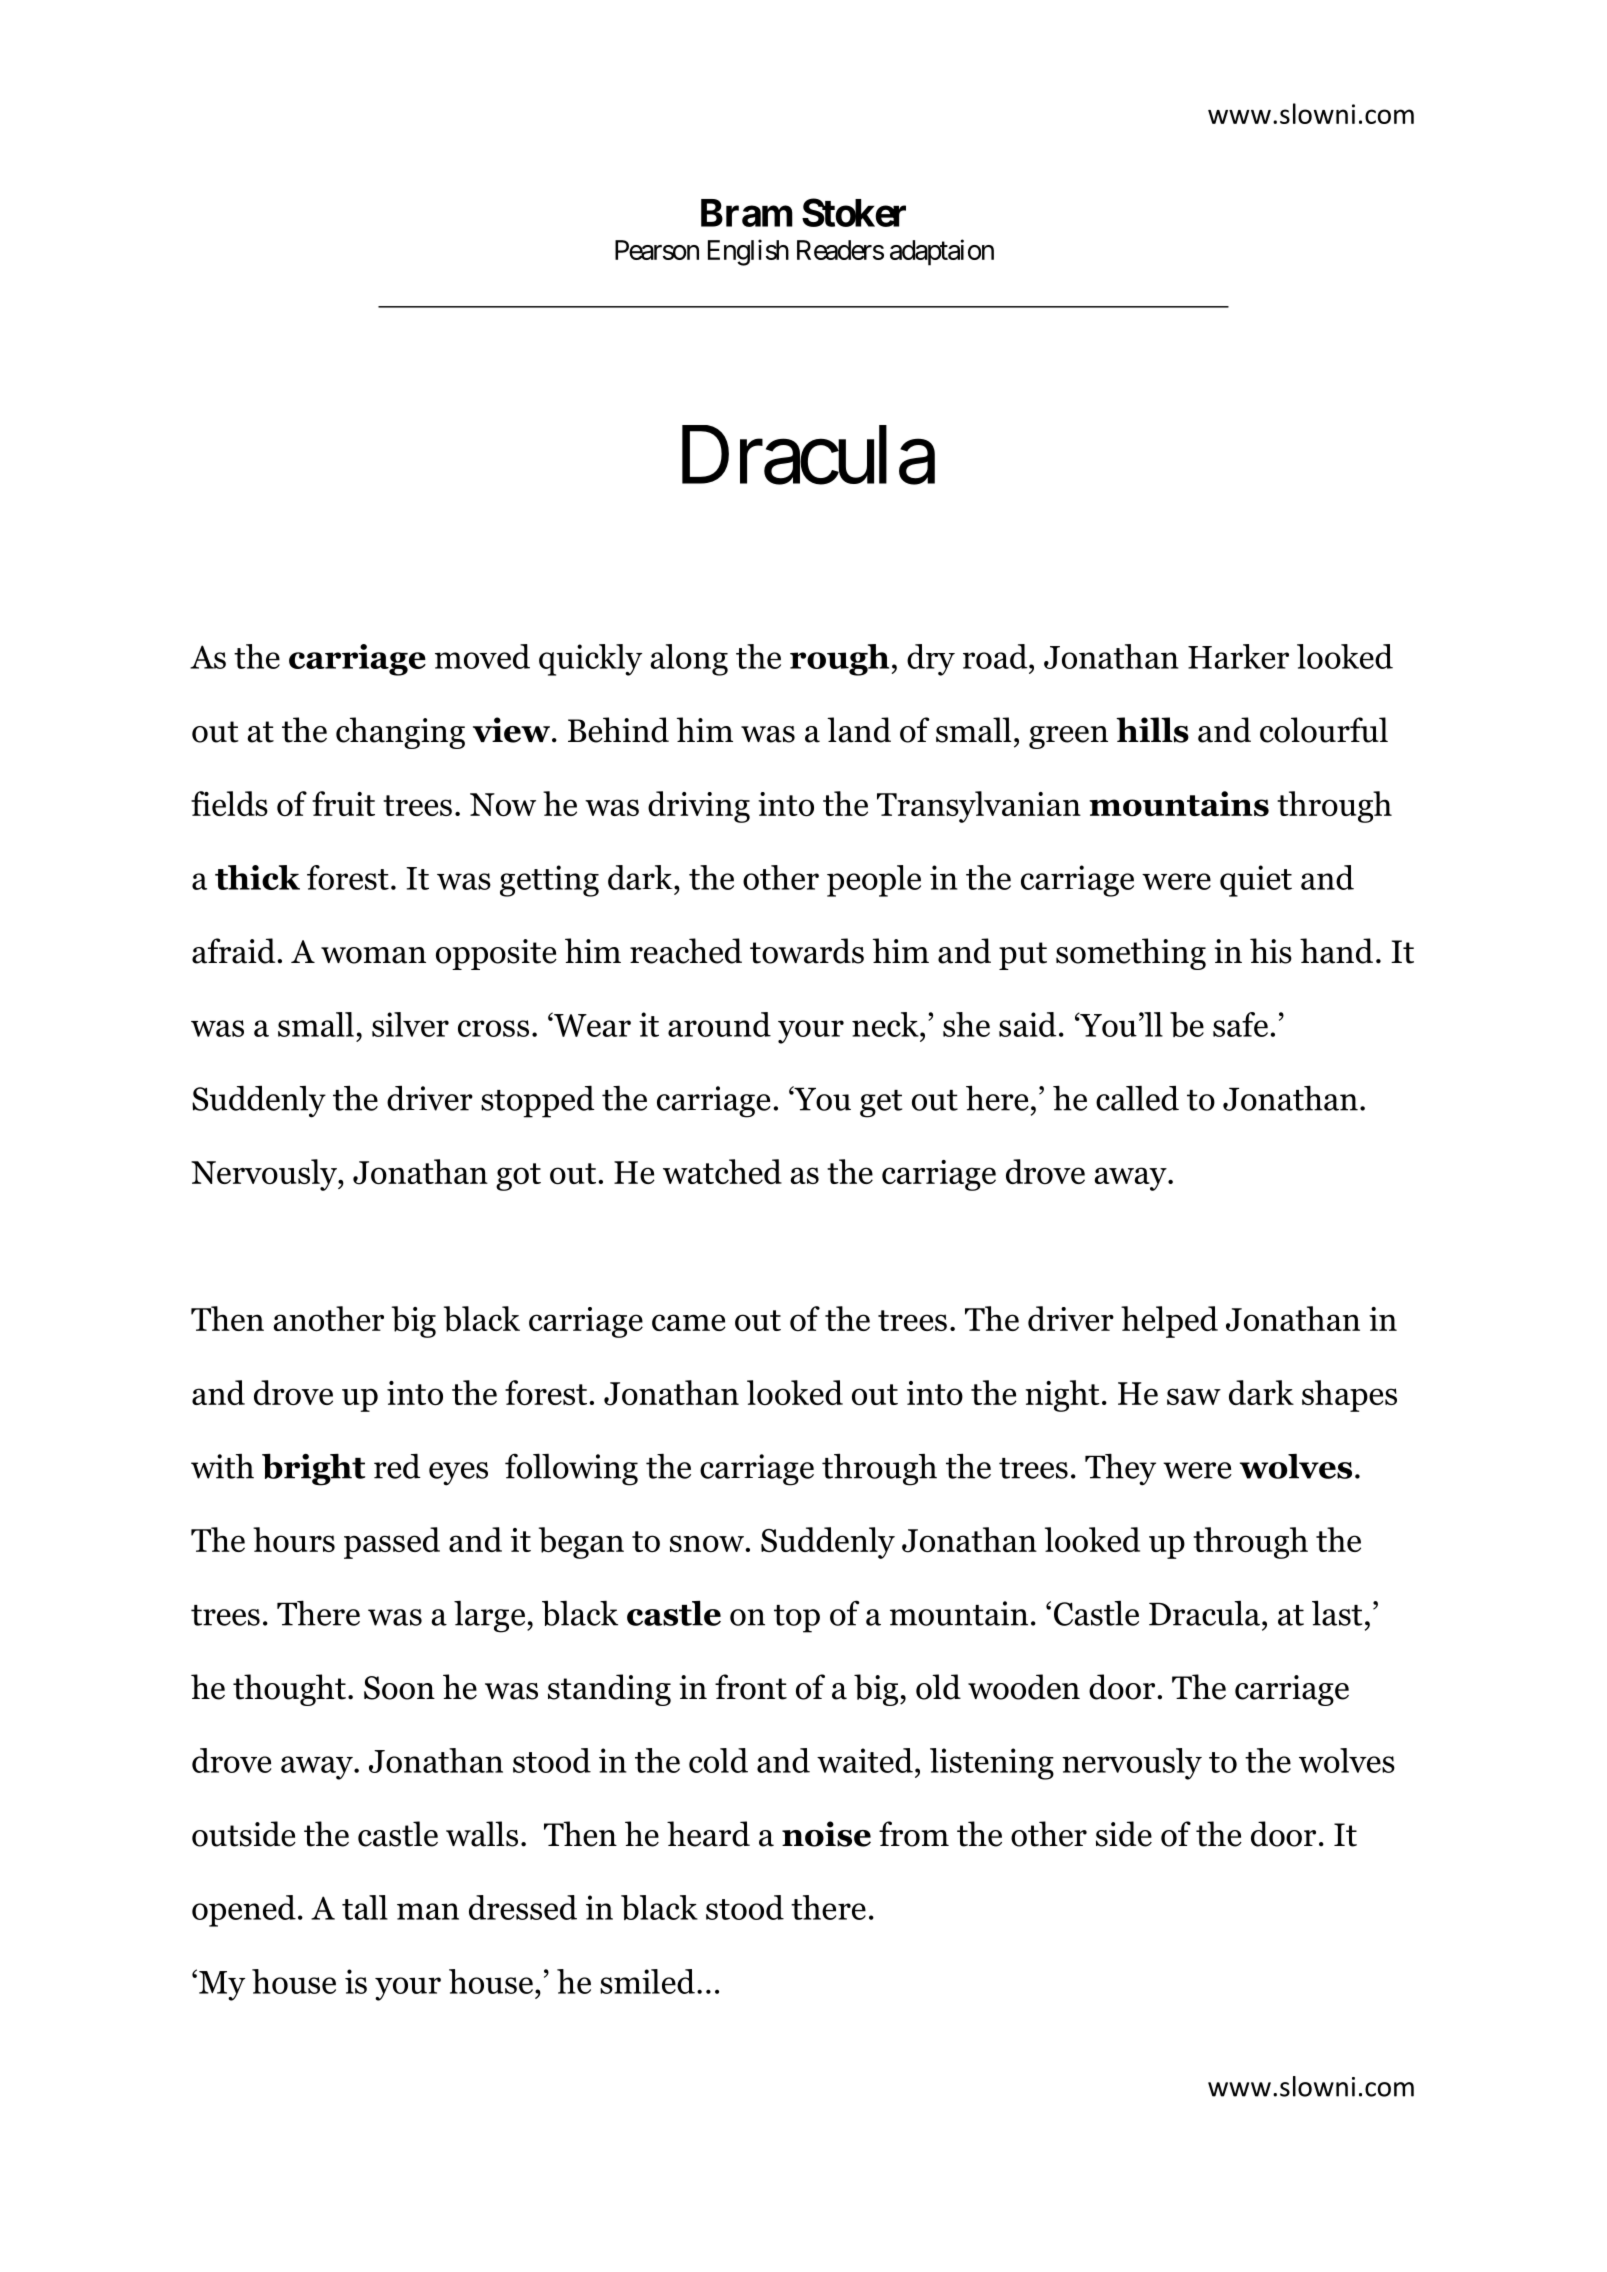  I want to click on silver, so click(410, 1024).
